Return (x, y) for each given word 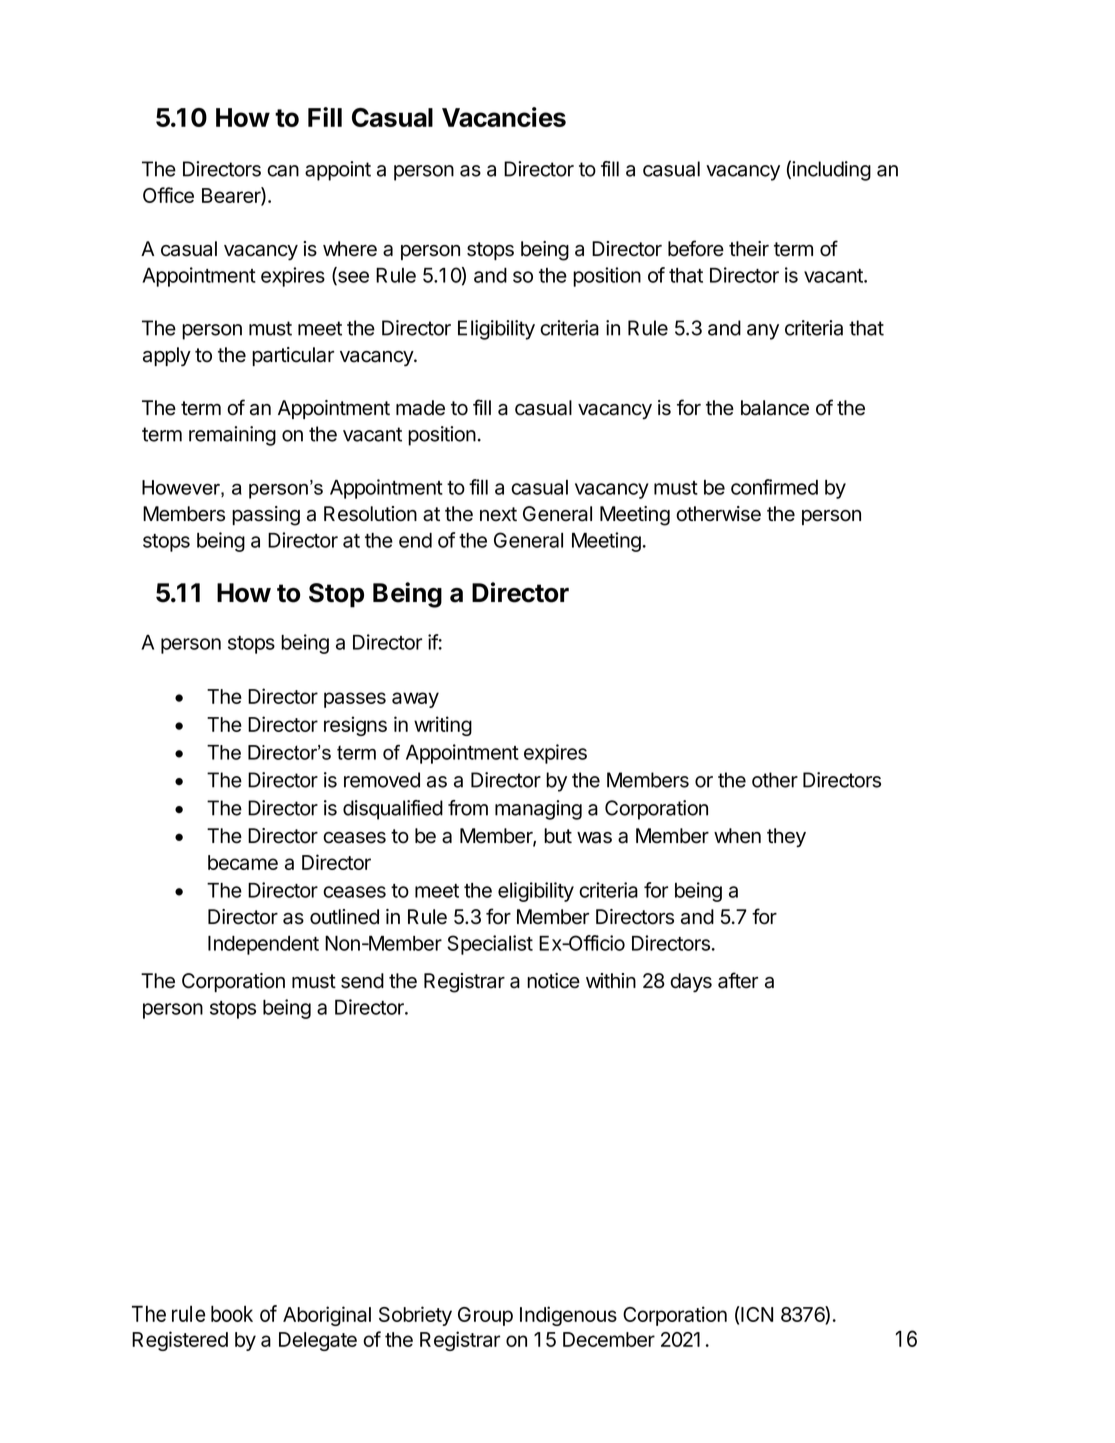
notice (553, 981)
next (498, 514)
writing (443, 726)
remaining (232, 436)
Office (168, 195)
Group (485, 1316)
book (232, 1313)
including (831, 171)
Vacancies (504, 117)
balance (775, 408)
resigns (355, 726)
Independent (263, 945)
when (737, 836)
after (738, 980)
